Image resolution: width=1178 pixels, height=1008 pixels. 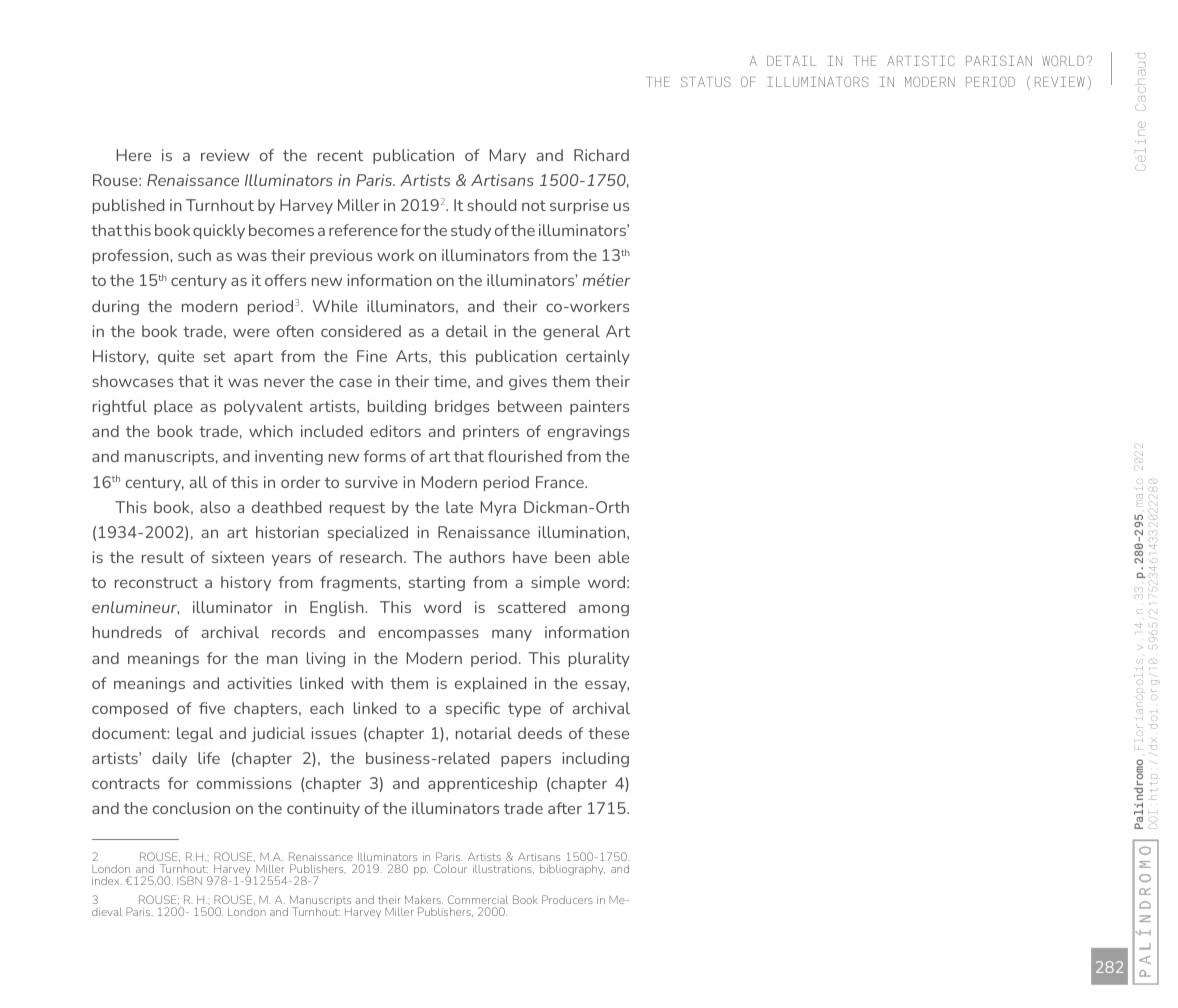 What do you see at coordinates (189, 880) in the screenshot?
I see `ISBN` at bounding box center [189, 880].
